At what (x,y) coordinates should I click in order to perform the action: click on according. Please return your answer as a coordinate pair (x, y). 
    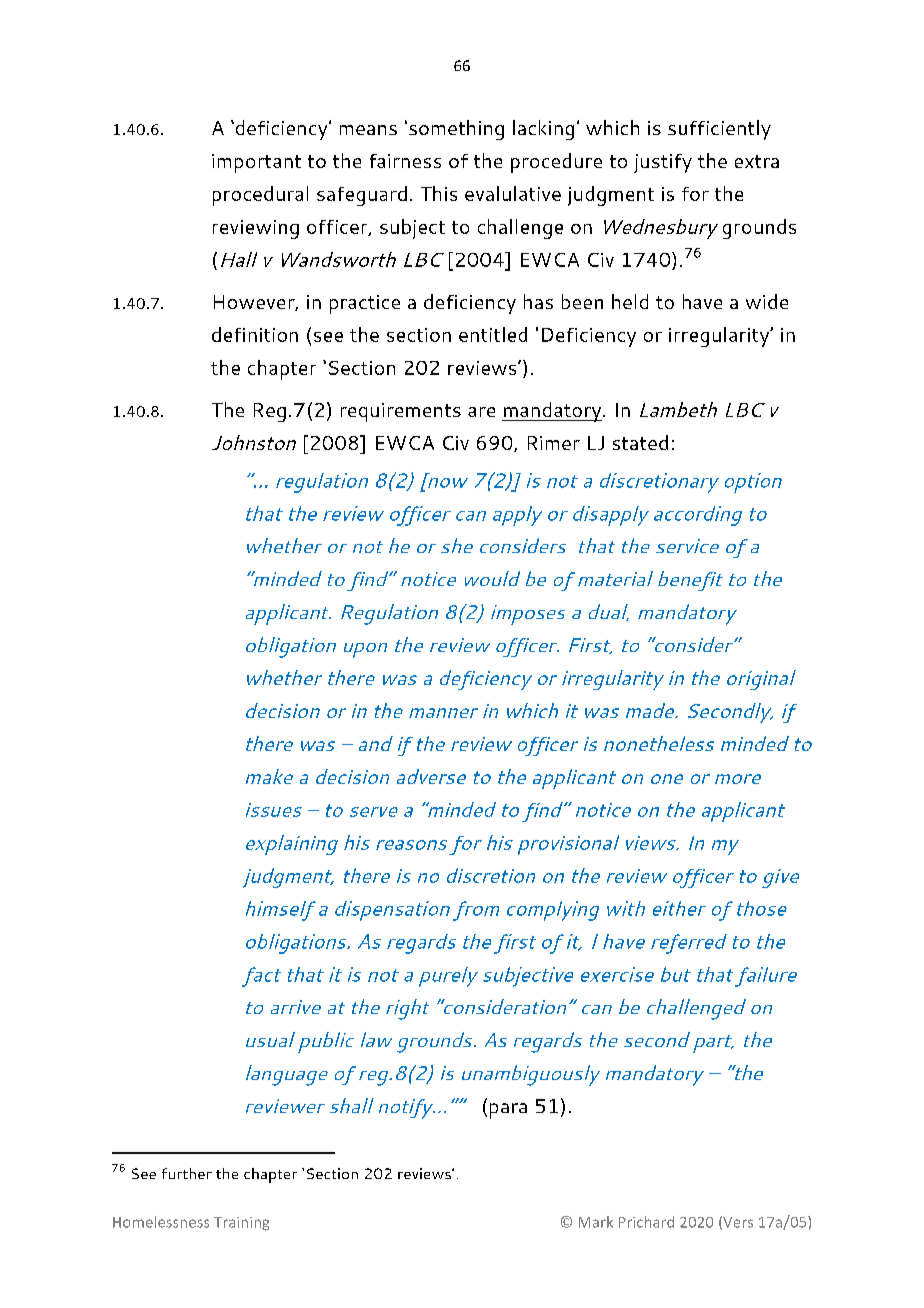
    Looking at the image, I should click on (698, 516).
